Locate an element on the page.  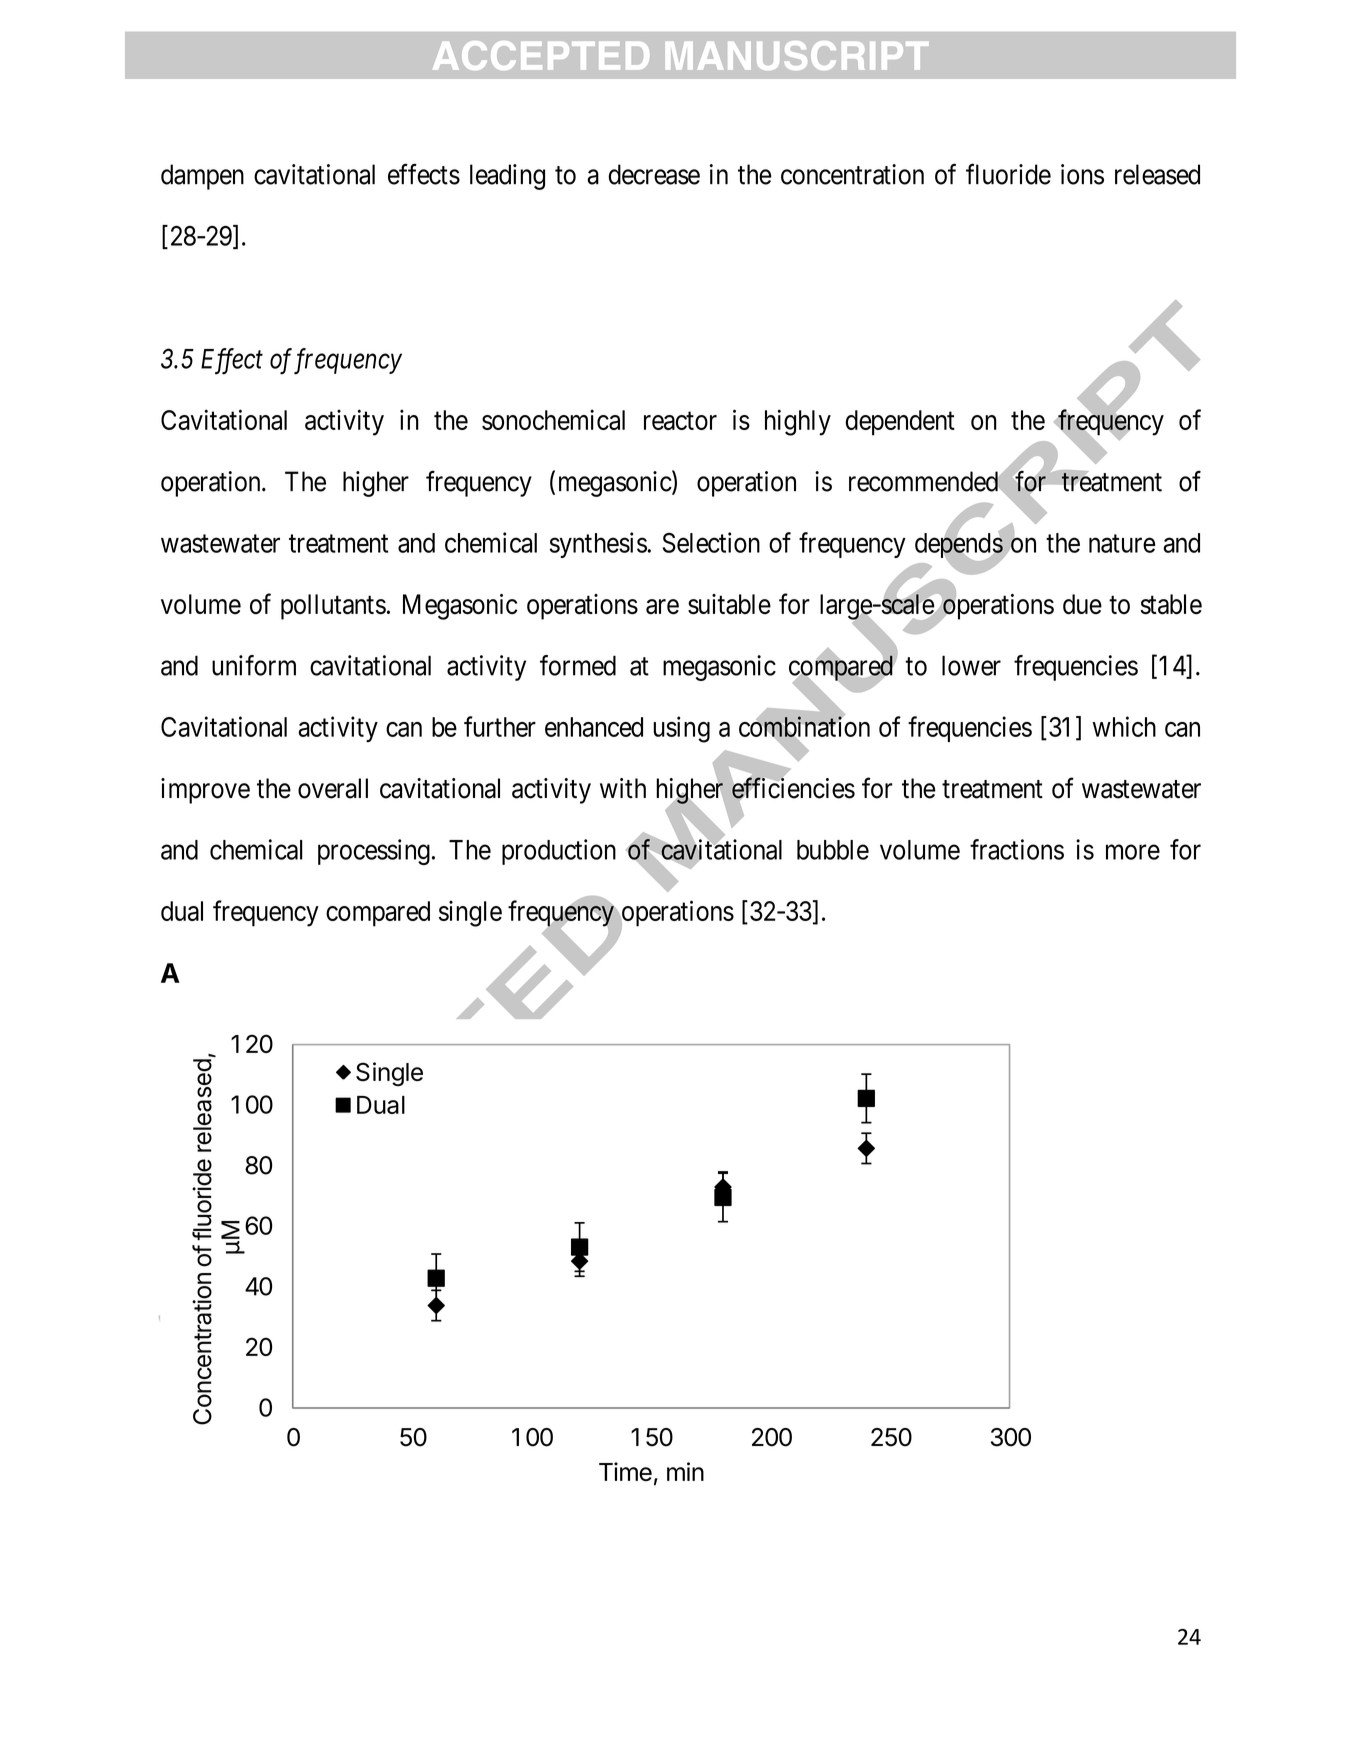
more is located at coordinates (1133, 852).
